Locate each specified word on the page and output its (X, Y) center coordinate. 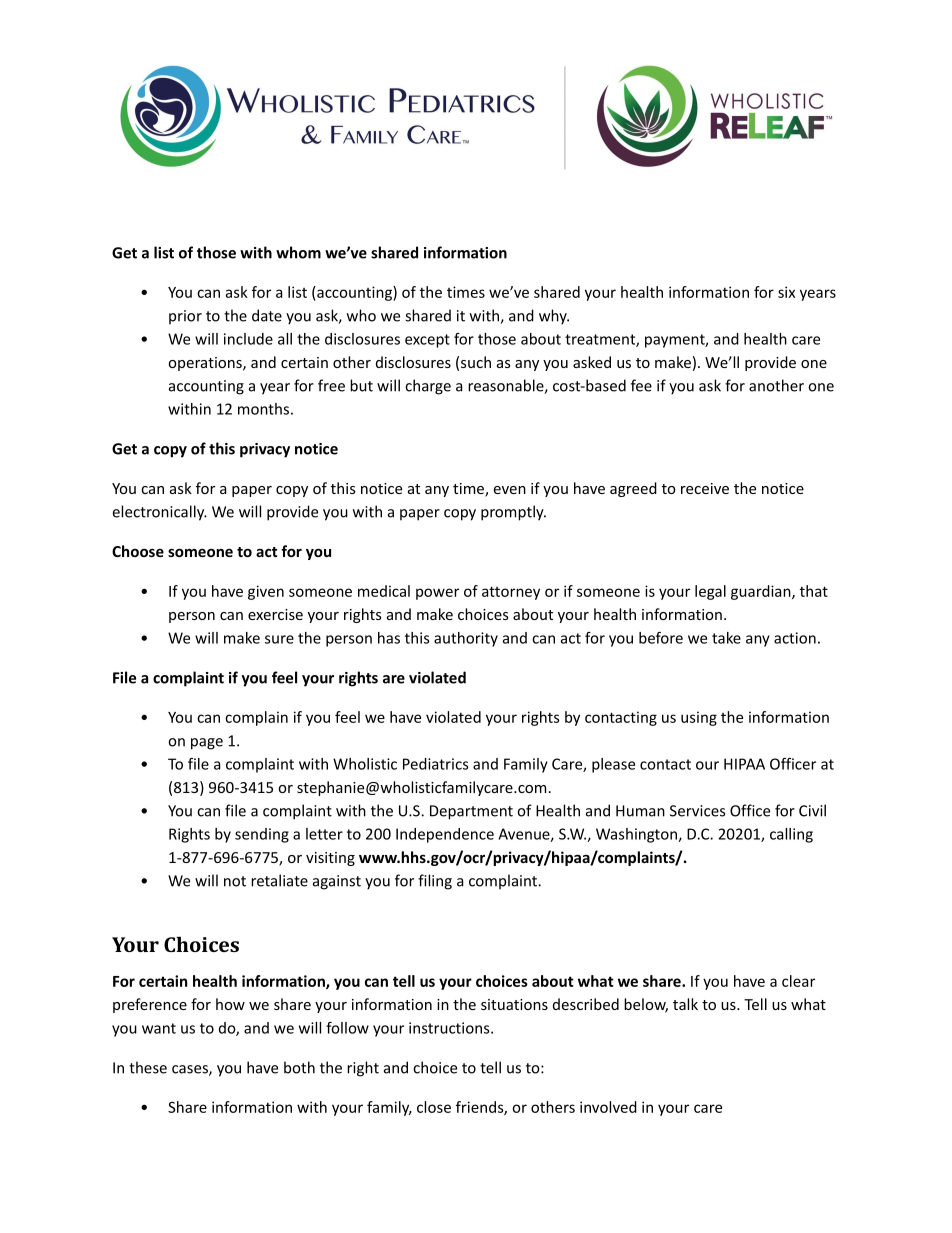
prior (185, 317)
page (207, 744)
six (786, 292)
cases (191, 1070)
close (434, 1107)
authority (466, 639)
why (554, 317)
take (726, 638)
